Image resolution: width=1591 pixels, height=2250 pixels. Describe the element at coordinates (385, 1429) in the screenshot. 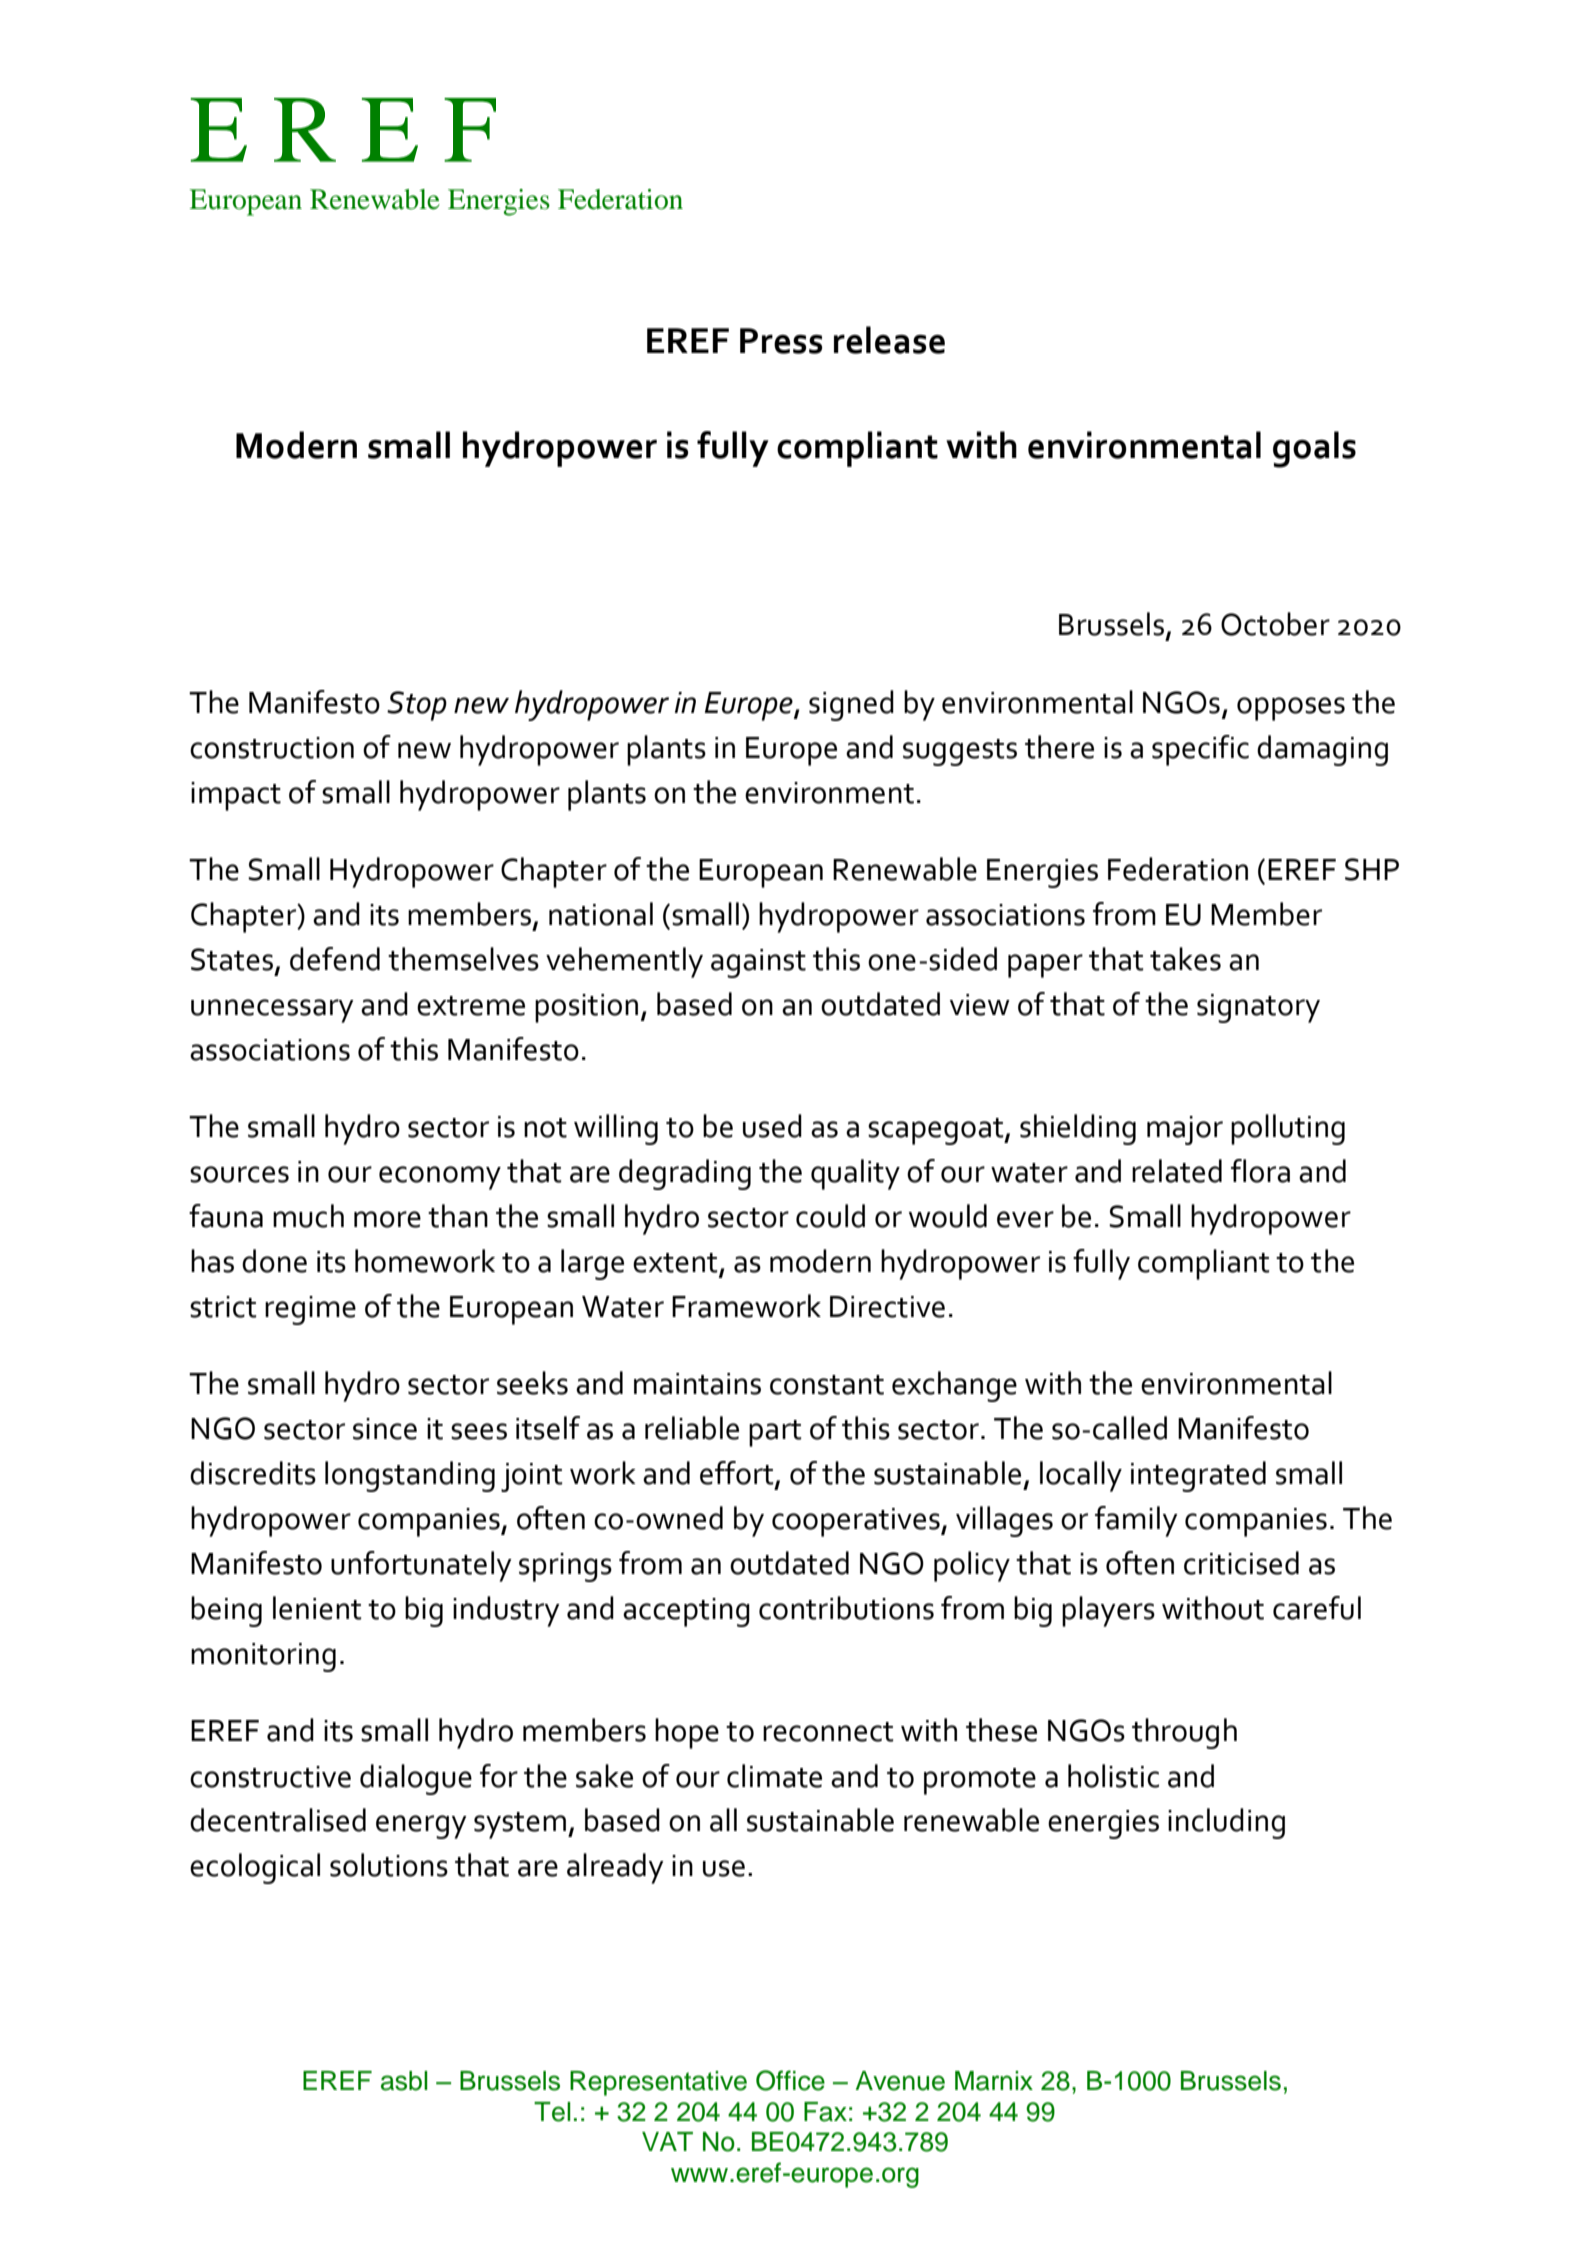

I see `since` at that location.
